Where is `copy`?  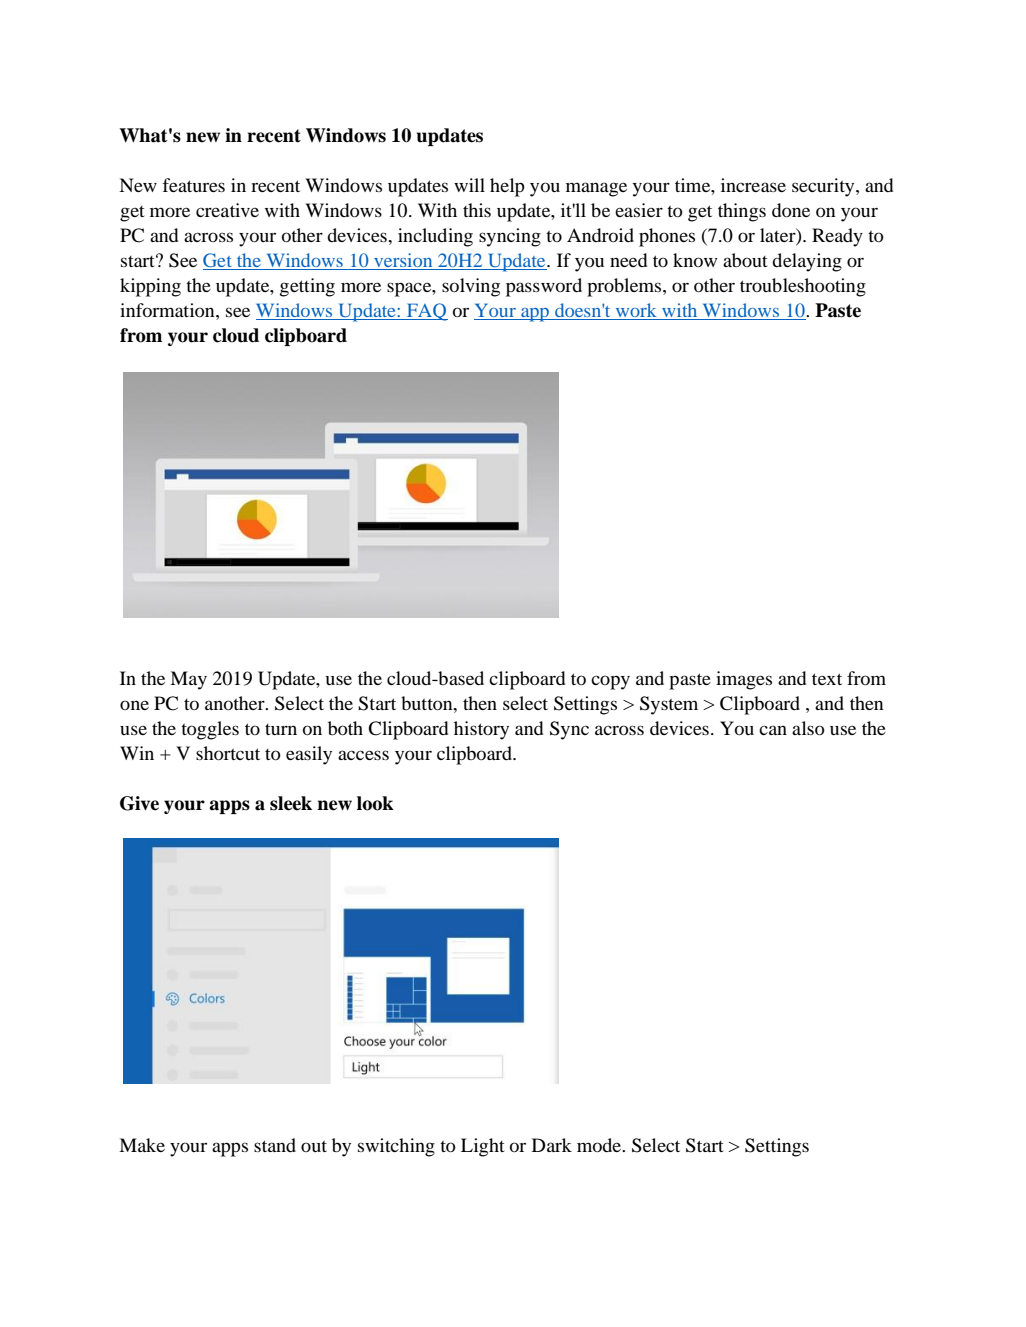 copy is located at coordinates (610, 682).
